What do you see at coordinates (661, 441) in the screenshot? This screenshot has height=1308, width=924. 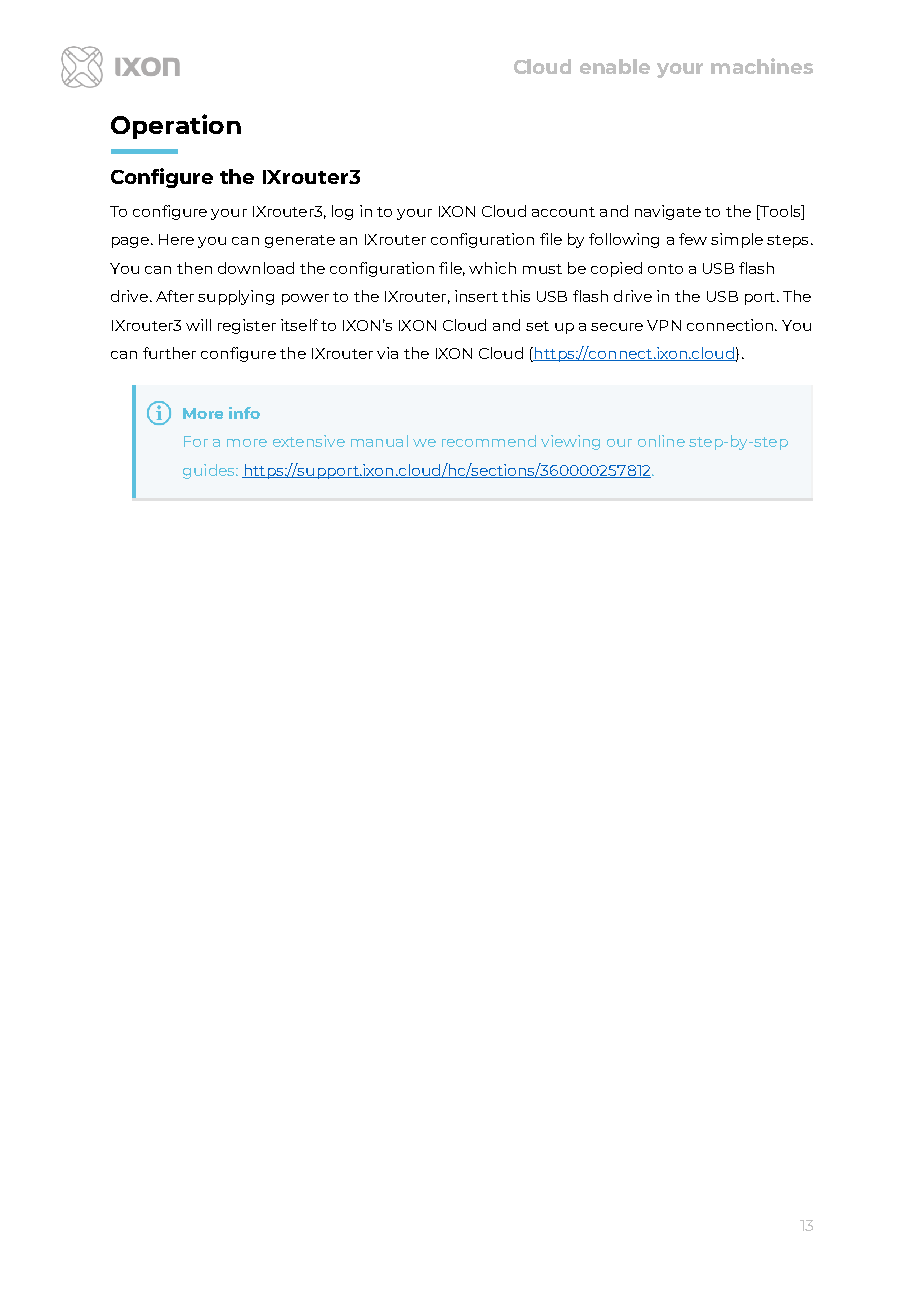 I see `online` at bounding box center [661, 441].
